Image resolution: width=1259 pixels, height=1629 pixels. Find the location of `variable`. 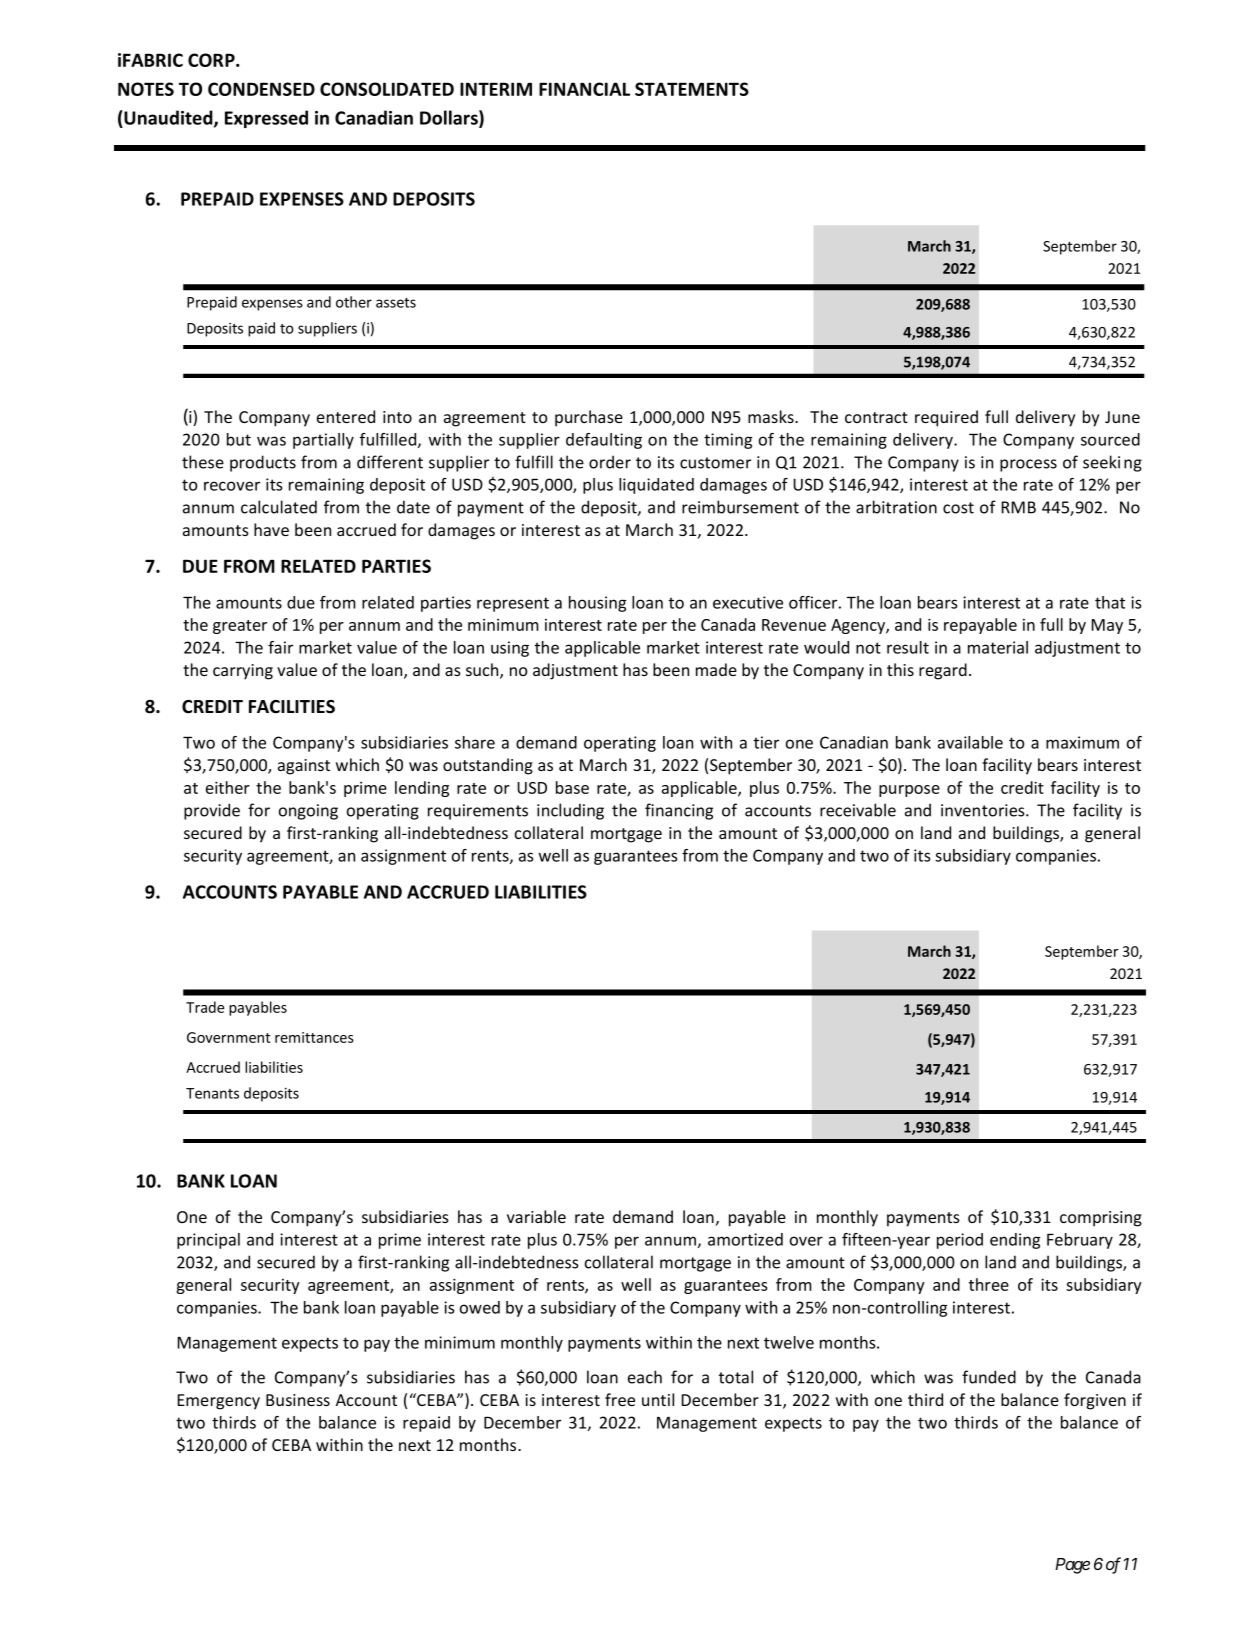

variable is located at coordinates (536, 1216).
